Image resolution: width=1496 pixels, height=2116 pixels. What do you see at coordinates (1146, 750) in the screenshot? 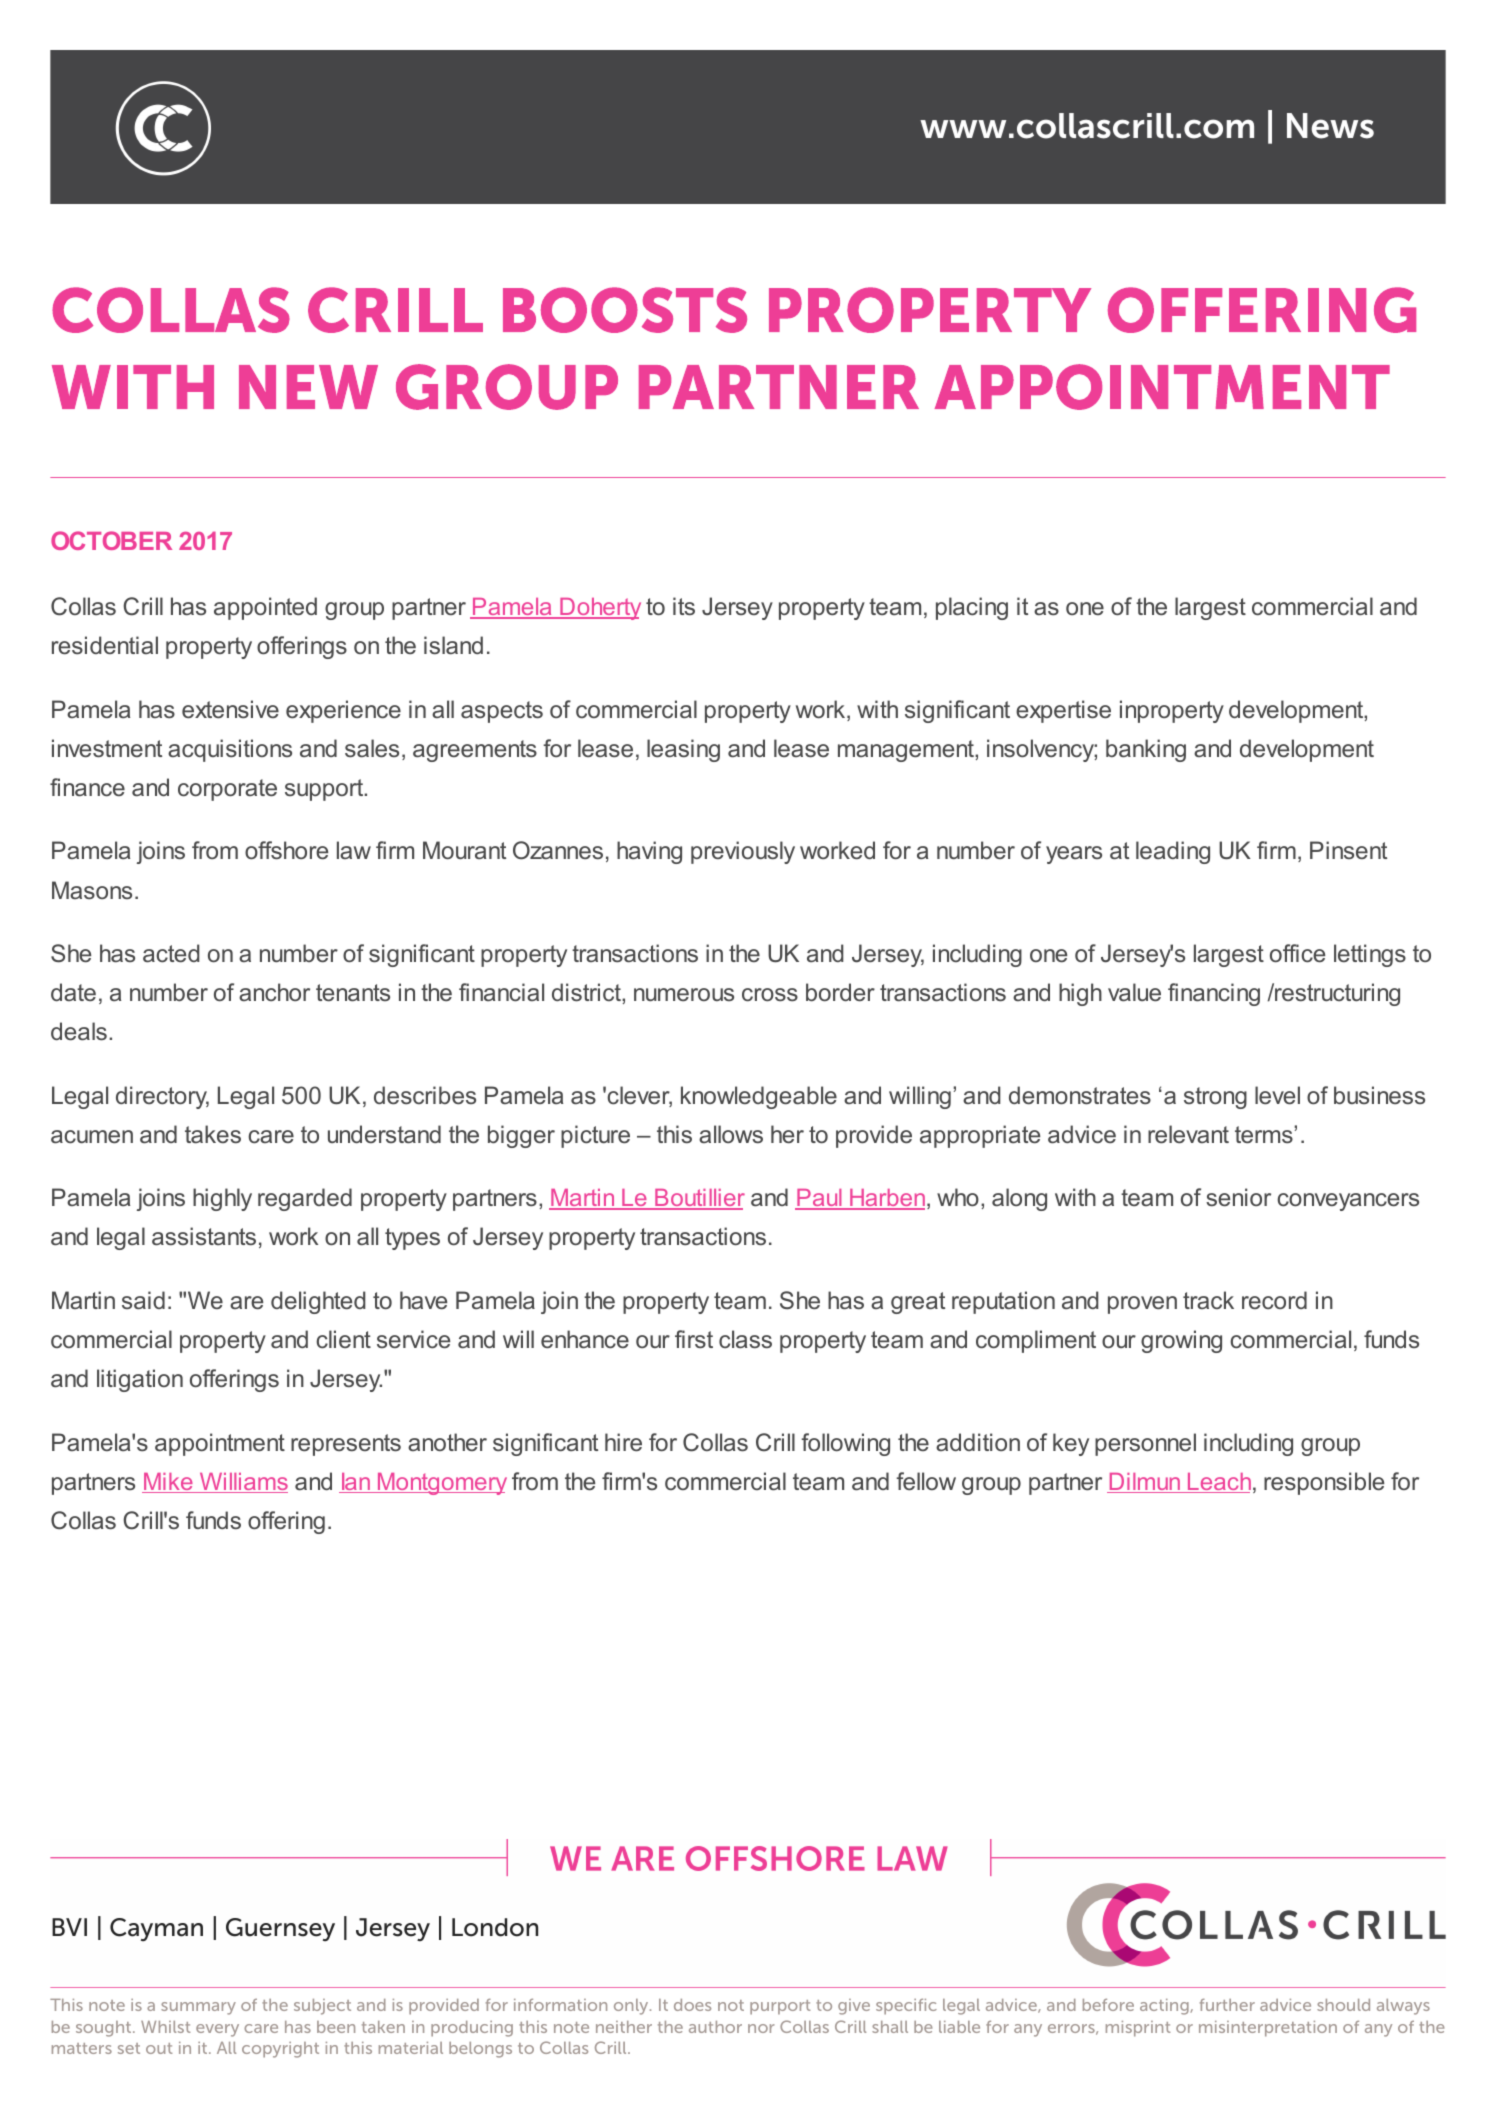
I see `banking` at bounding box center [1146, 750].
